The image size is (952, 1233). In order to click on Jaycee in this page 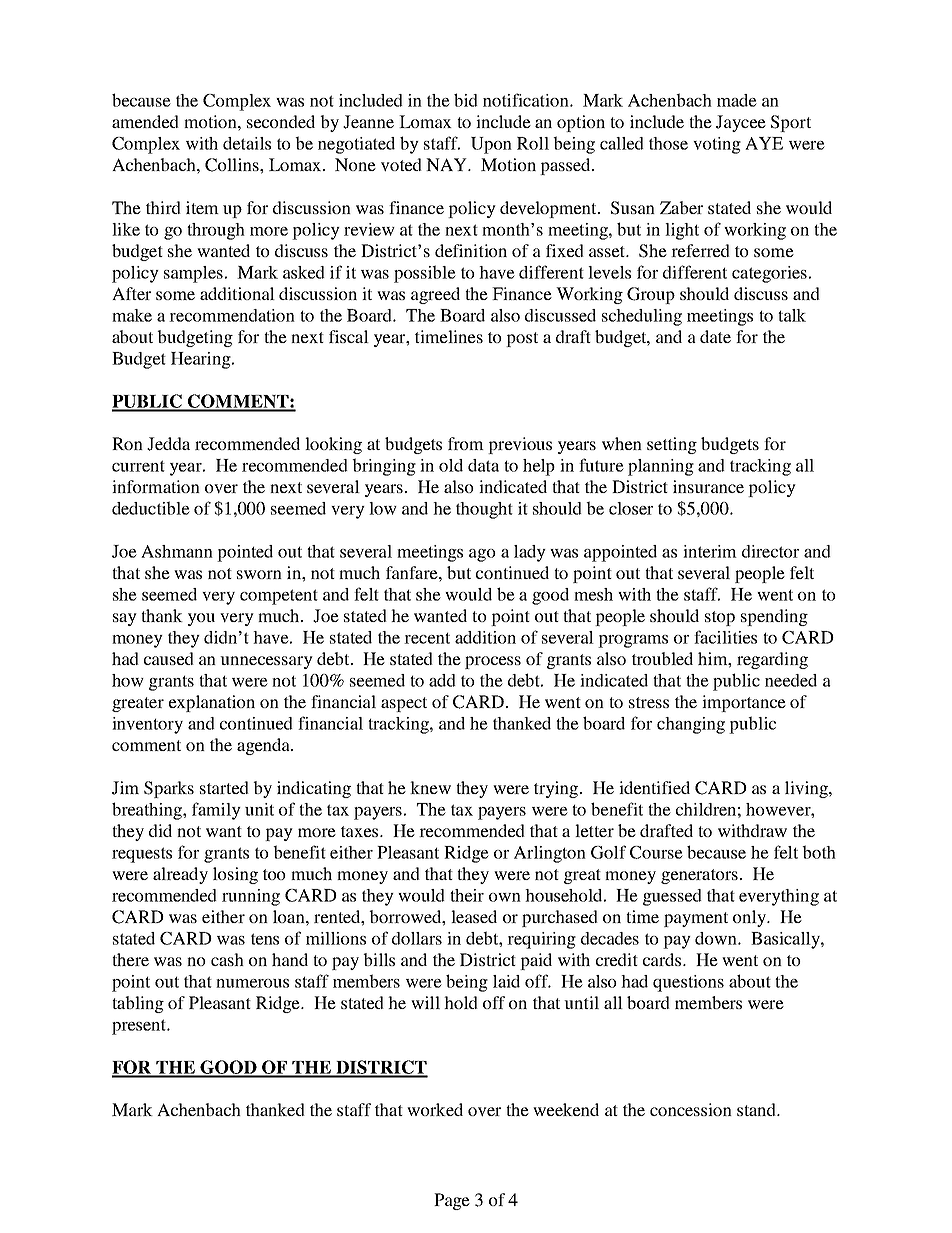, I will do `click(741, 123)`.
